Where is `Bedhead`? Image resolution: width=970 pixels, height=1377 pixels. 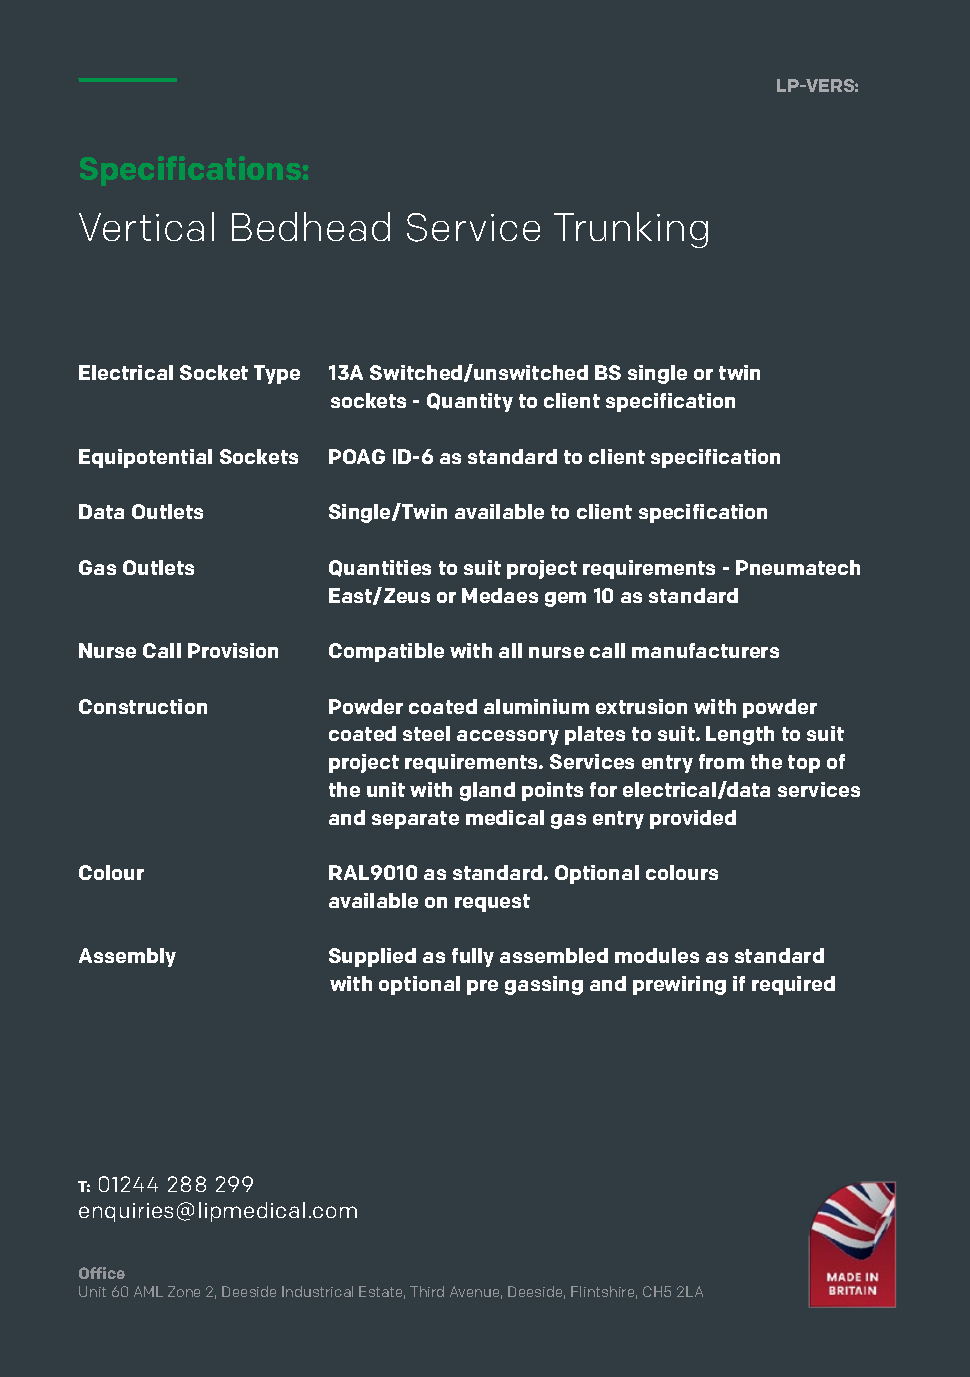 Bedhead is located at coordinates (311, 226).
